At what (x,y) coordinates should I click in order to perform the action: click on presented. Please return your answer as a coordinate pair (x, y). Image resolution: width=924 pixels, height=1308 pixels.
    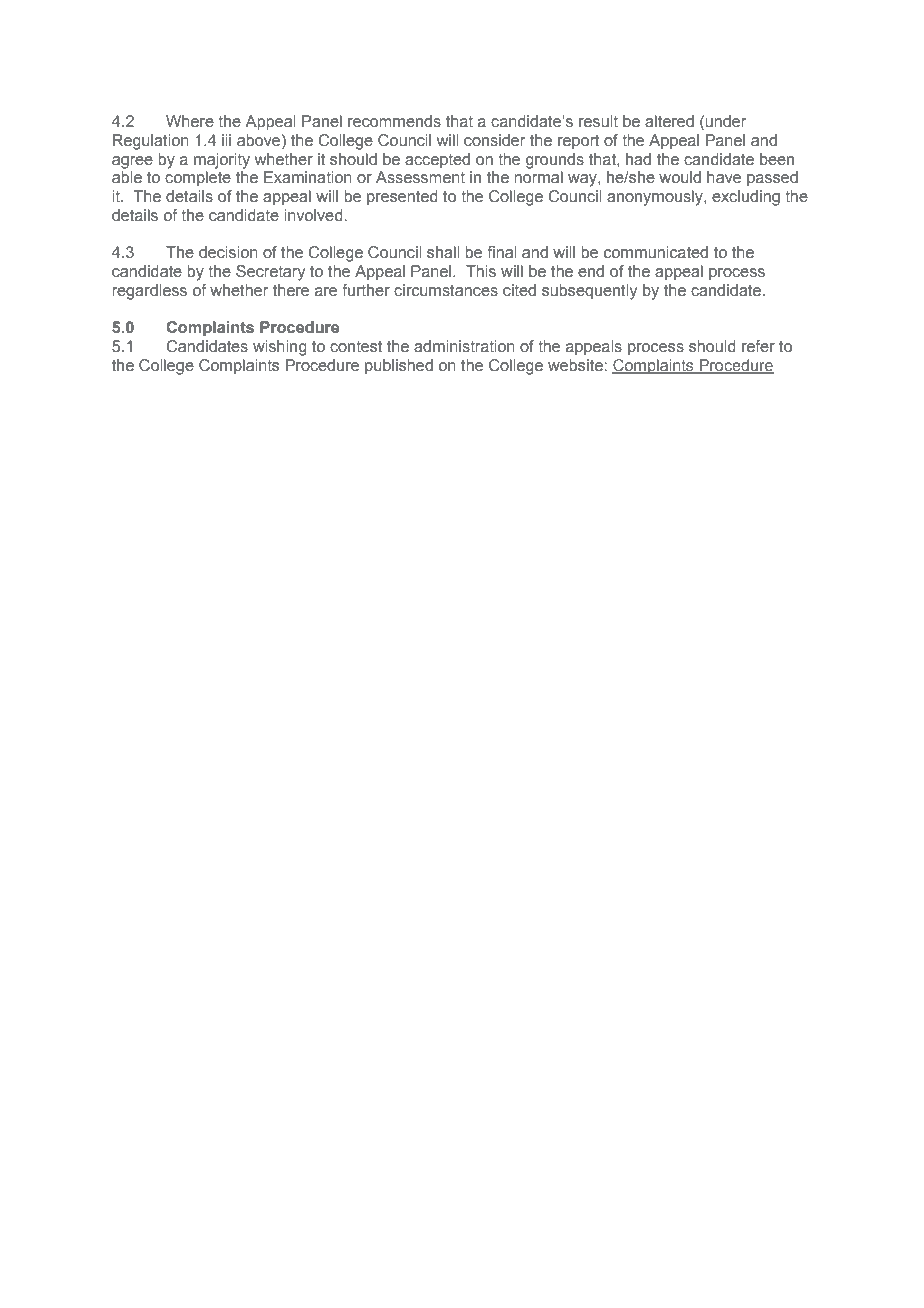
    Looking at the image, I should click on (402, 198).
